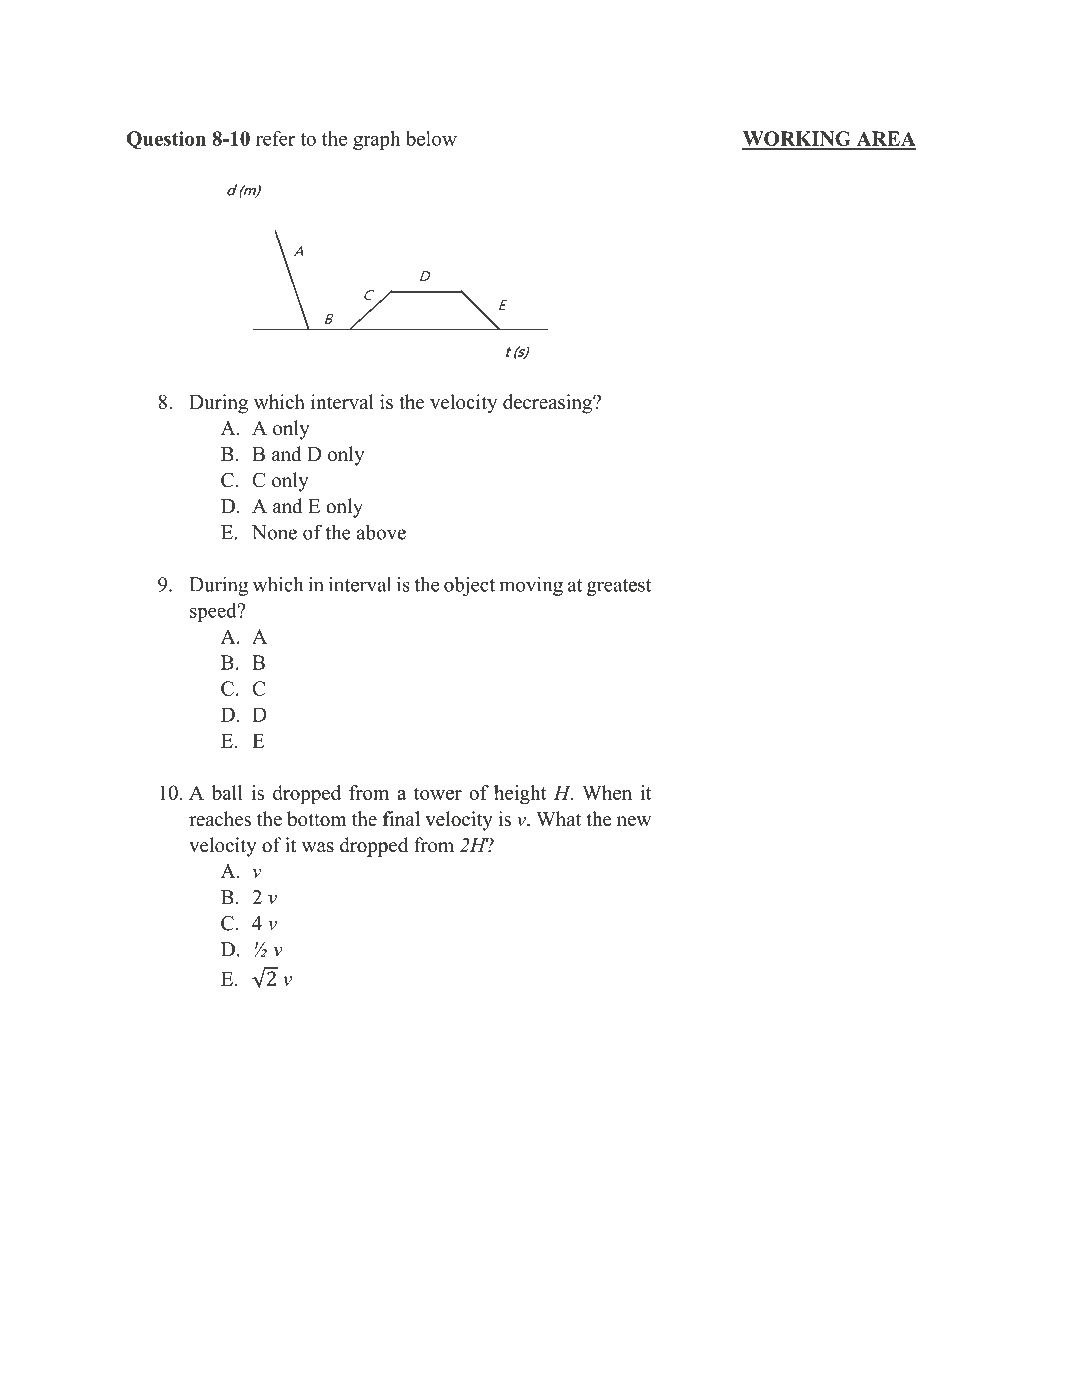 The height and width of the page is (1386, 1071). What do you see at coordinates (401, 818) in the page?
I see `final` at bounding box center [401, 818].
